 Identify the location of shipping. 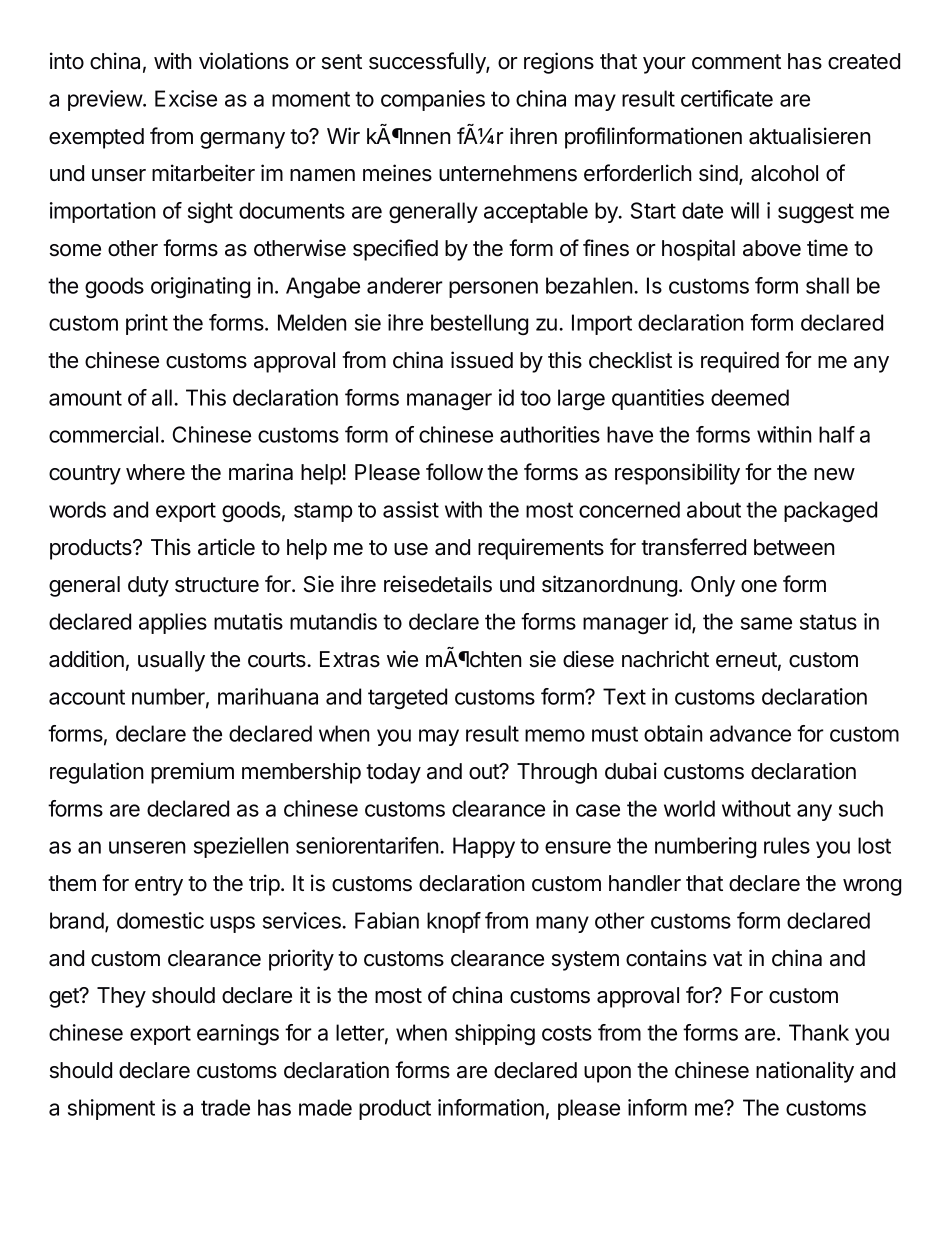
(495, 1034).
